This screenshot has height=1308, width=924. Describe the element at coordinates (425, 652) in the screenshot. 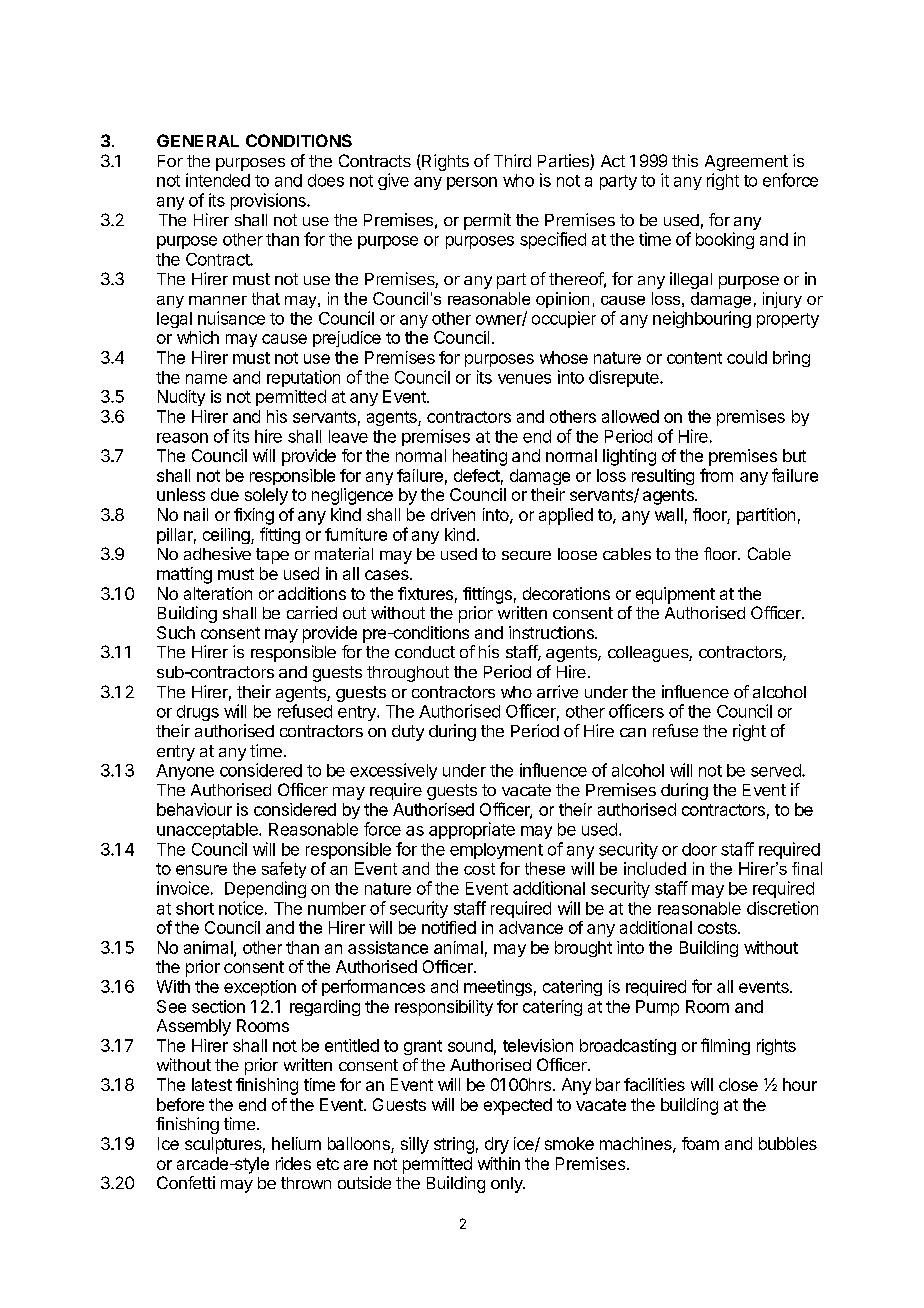

I see `conduct` at that location.
